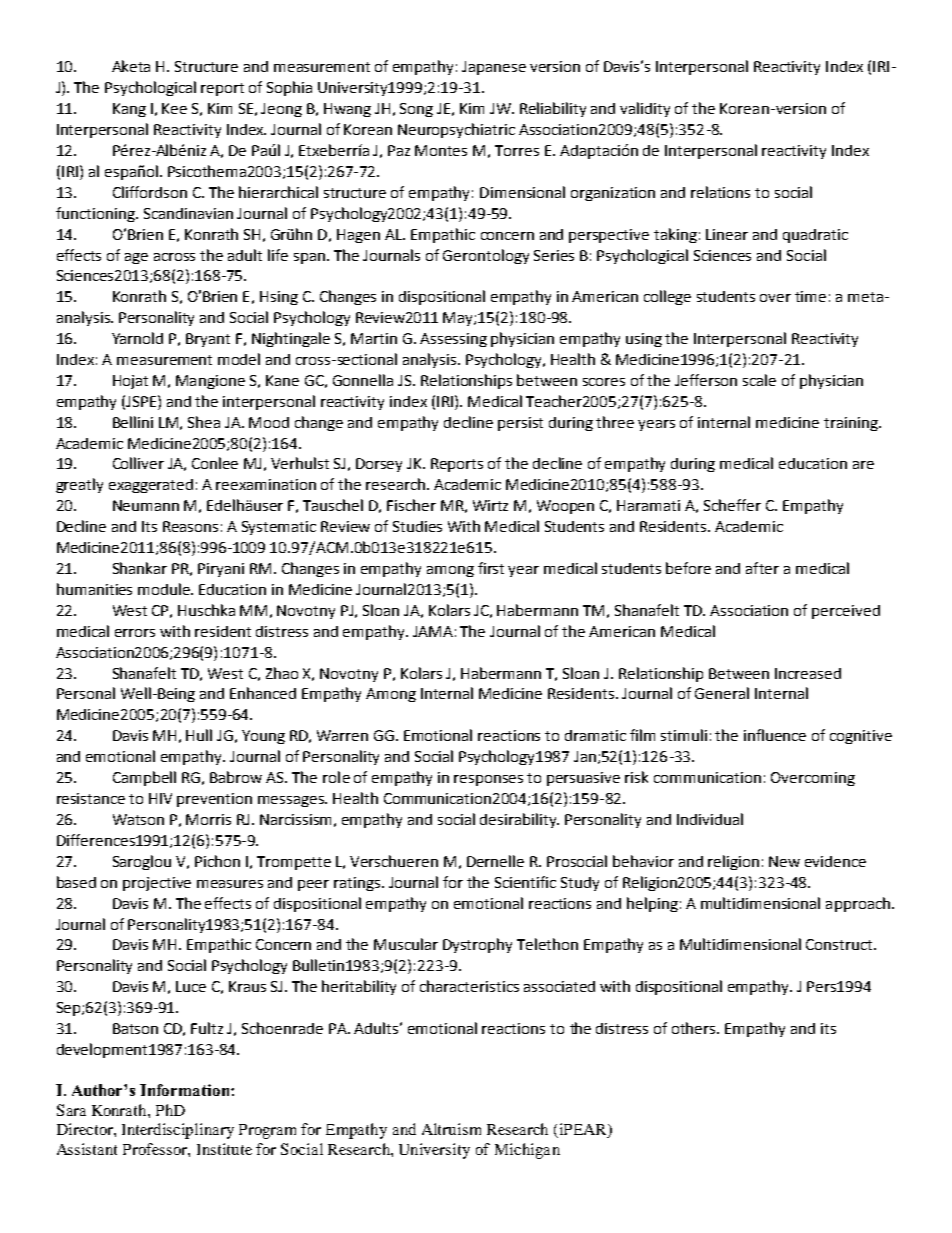  Describe the element at coordinates (762, 568) in the screenshot. I see `after` at that location.
